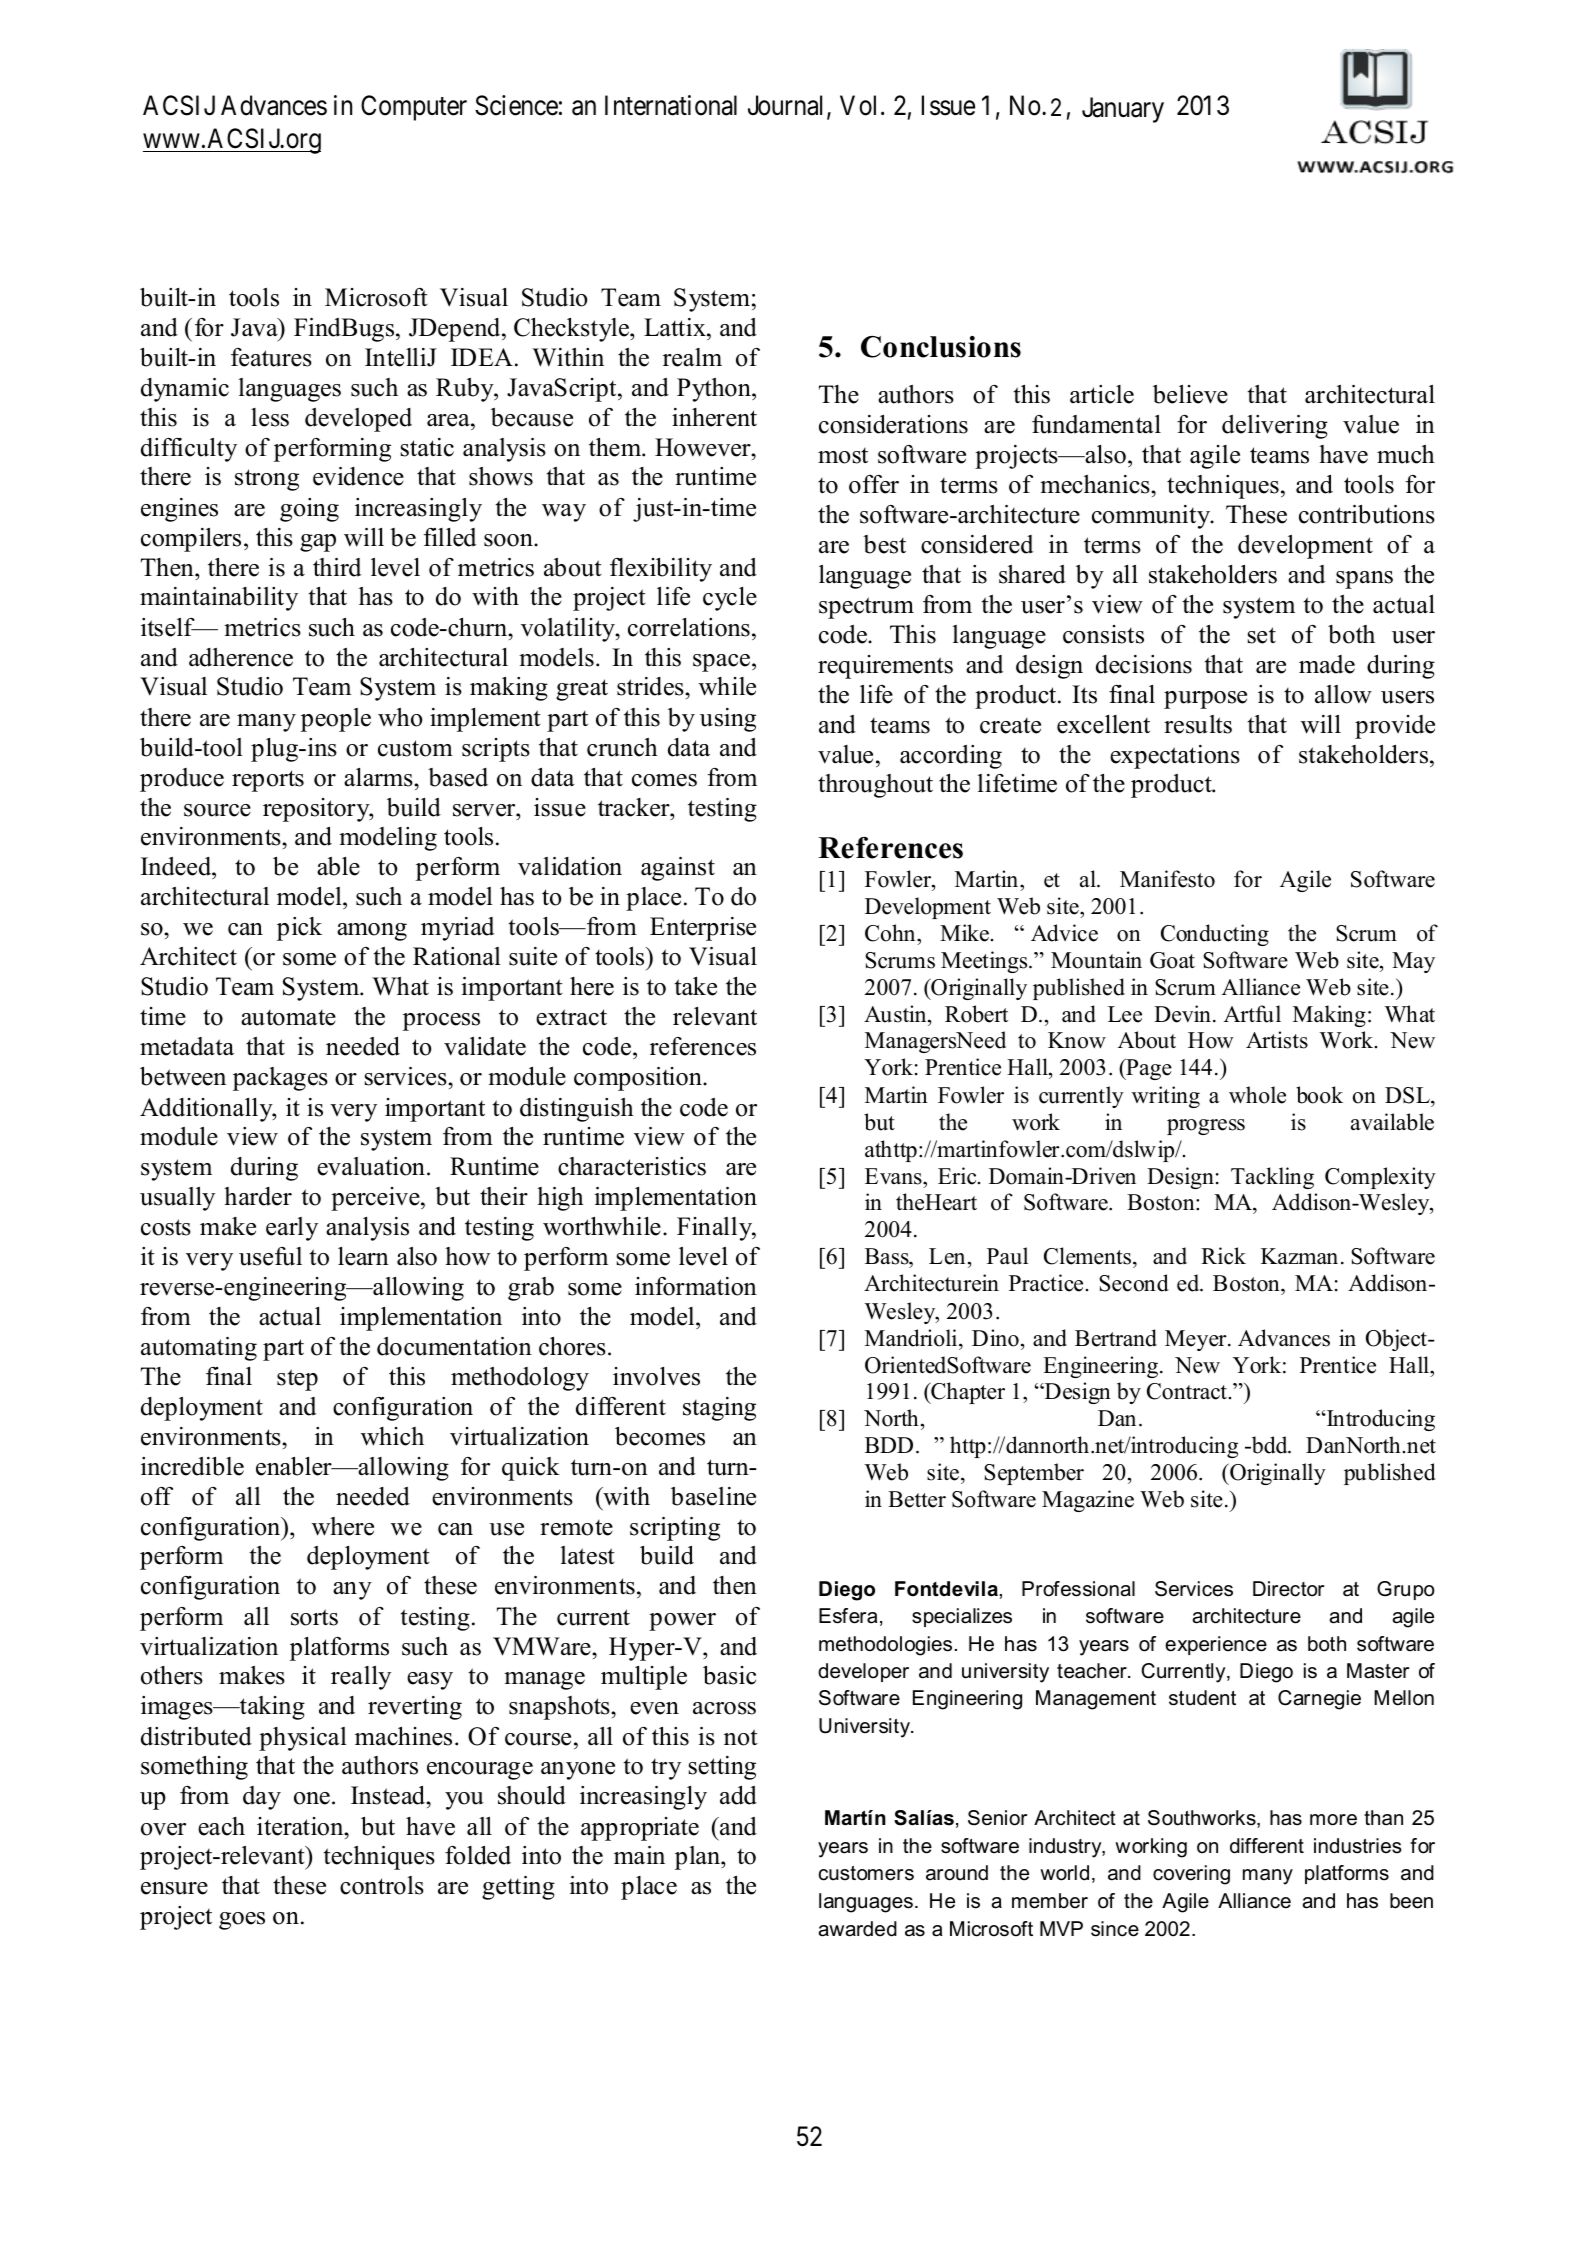 The height and width of the image is (2254, 1594). I want to click on industries, so click(1358, 1846).
